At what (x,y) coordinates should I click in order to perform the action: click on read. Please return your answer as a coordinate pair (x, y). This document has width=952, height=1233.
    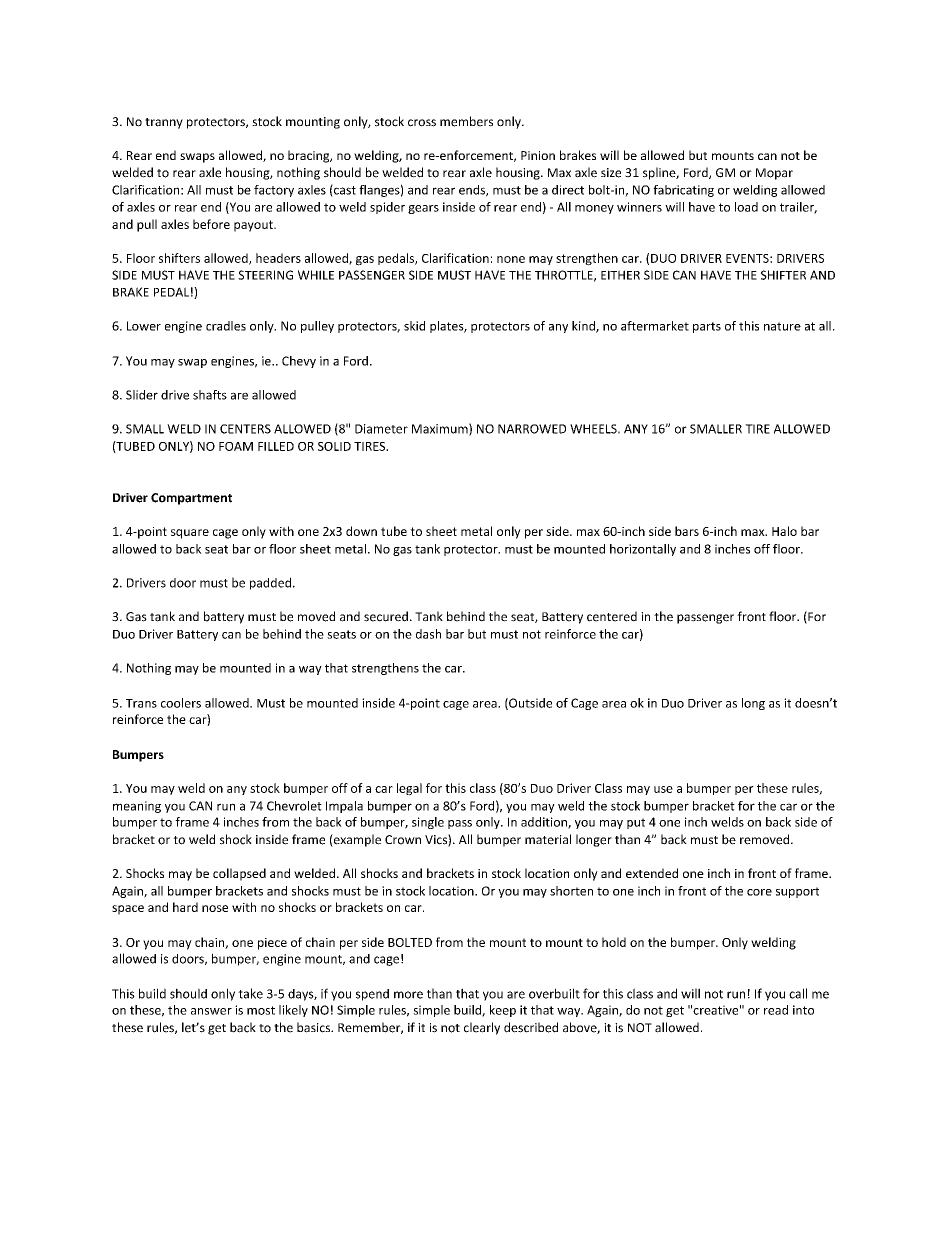
    Looking at the image, I should click on (776, 1010).
